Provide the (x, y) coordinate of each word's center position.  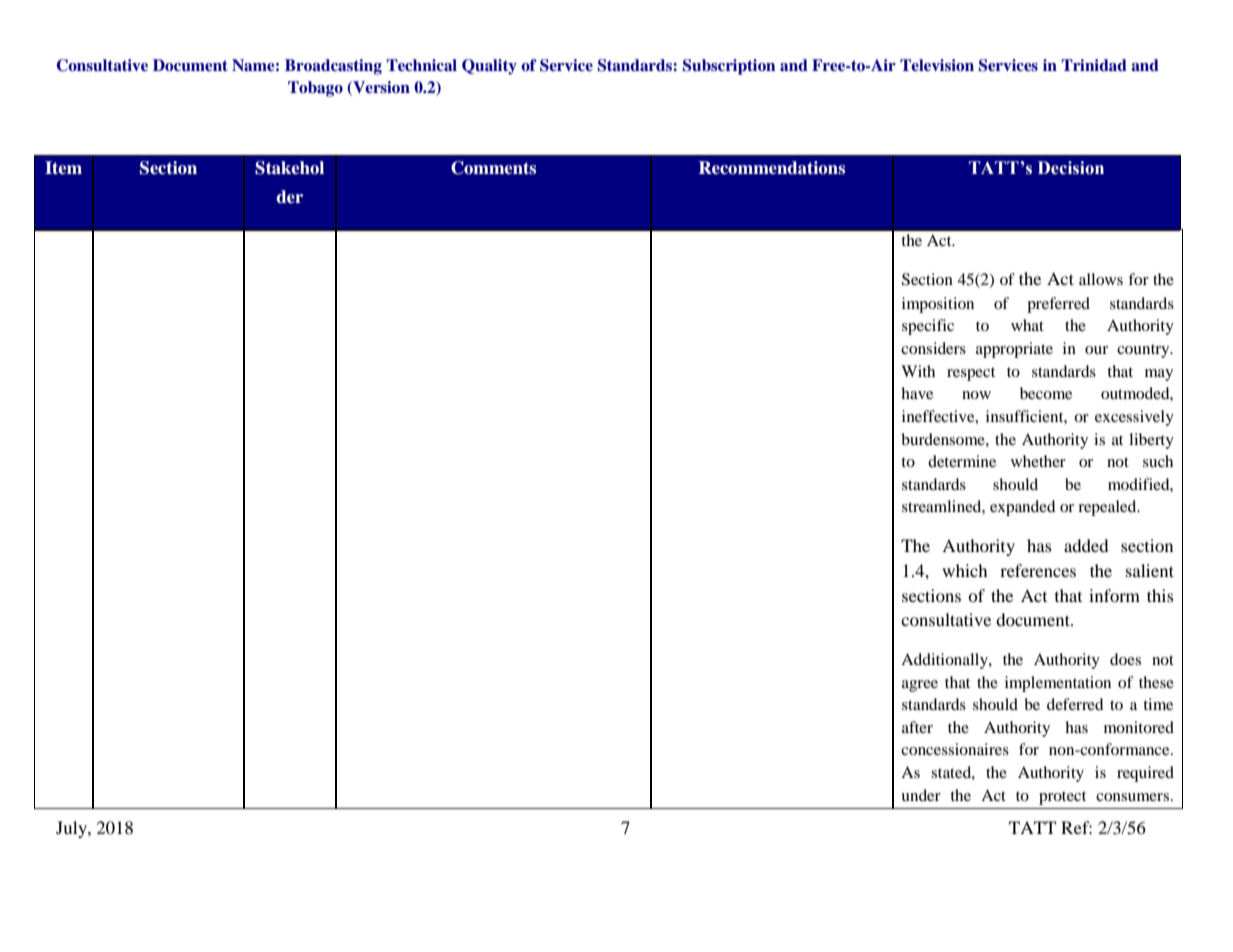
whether (1038, 461)
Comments (493, 168)
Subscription (729, 67)
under (921, 795)
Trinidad (1094, 65)
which (965, 570)
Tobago (315, 89)
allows (1101, 279)
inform (1114, 595)
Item (63, 167)
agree (920, 686)
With (918, 371)
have (917, 393)
